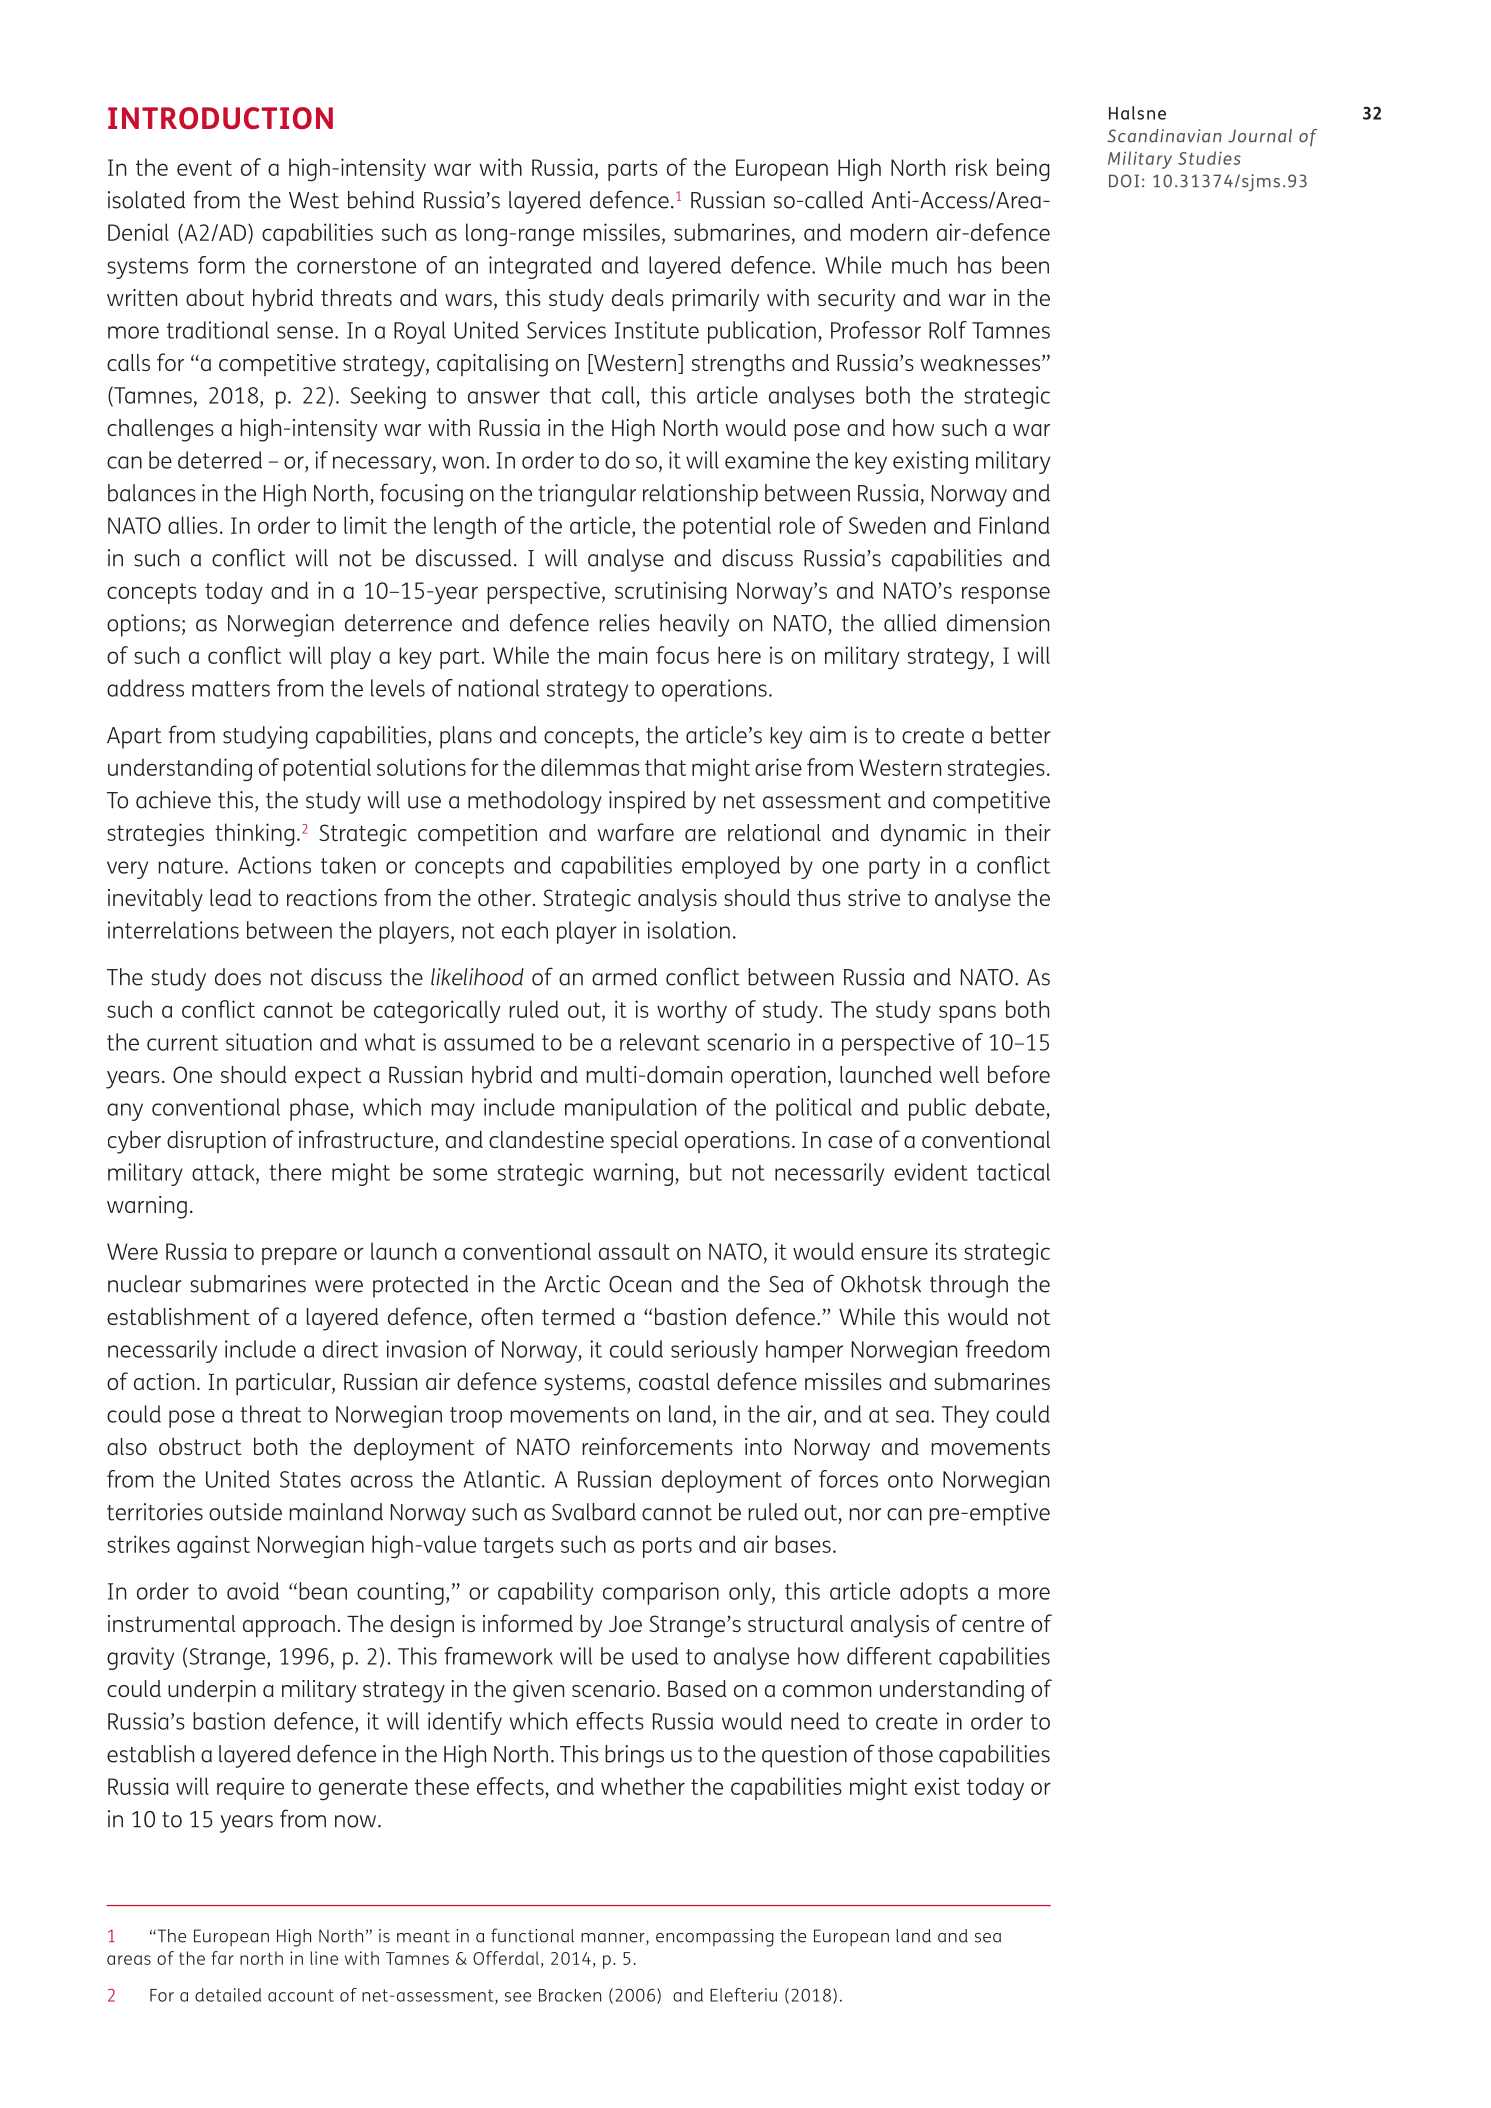 Image resolution: width=1491 pixels, height=2108 pixels. Describe the element at coordinates (647, 802) in the document. I see `inspired` at that location.
